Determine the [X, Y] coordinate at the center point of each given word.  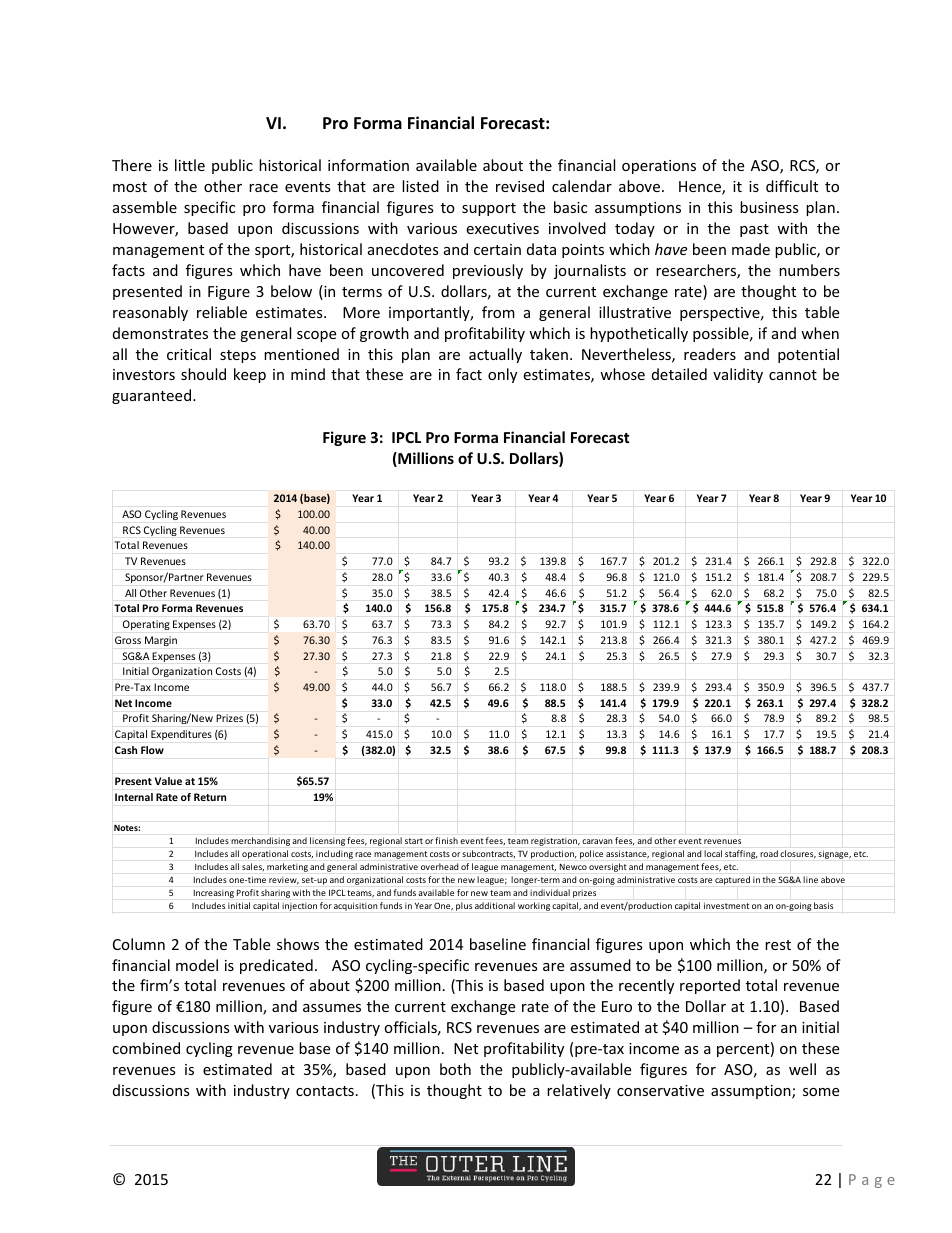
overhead [439, 866]
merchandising [260, 841]
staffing [741, 854]
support [489, 209]
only [502, 375]
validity [738, 375]
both [455, 1069]
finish [447, 840]
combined [146, 1048]
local [713, 853]
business [769, 207]
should [203, 374]
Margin [161, 641]
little [190, 165]
